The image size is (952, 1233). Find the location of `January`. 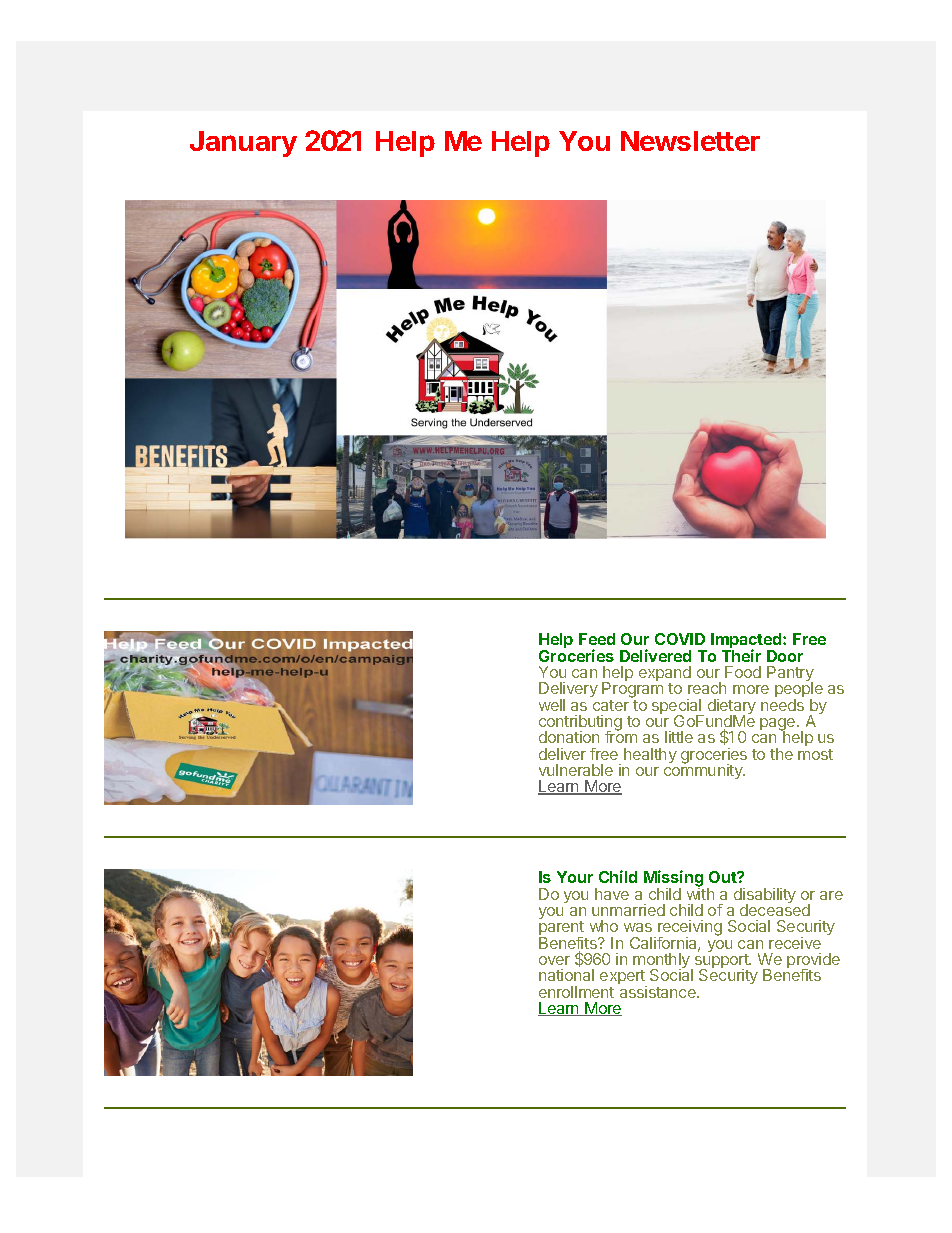

January is located at coordinates (243, 144).
